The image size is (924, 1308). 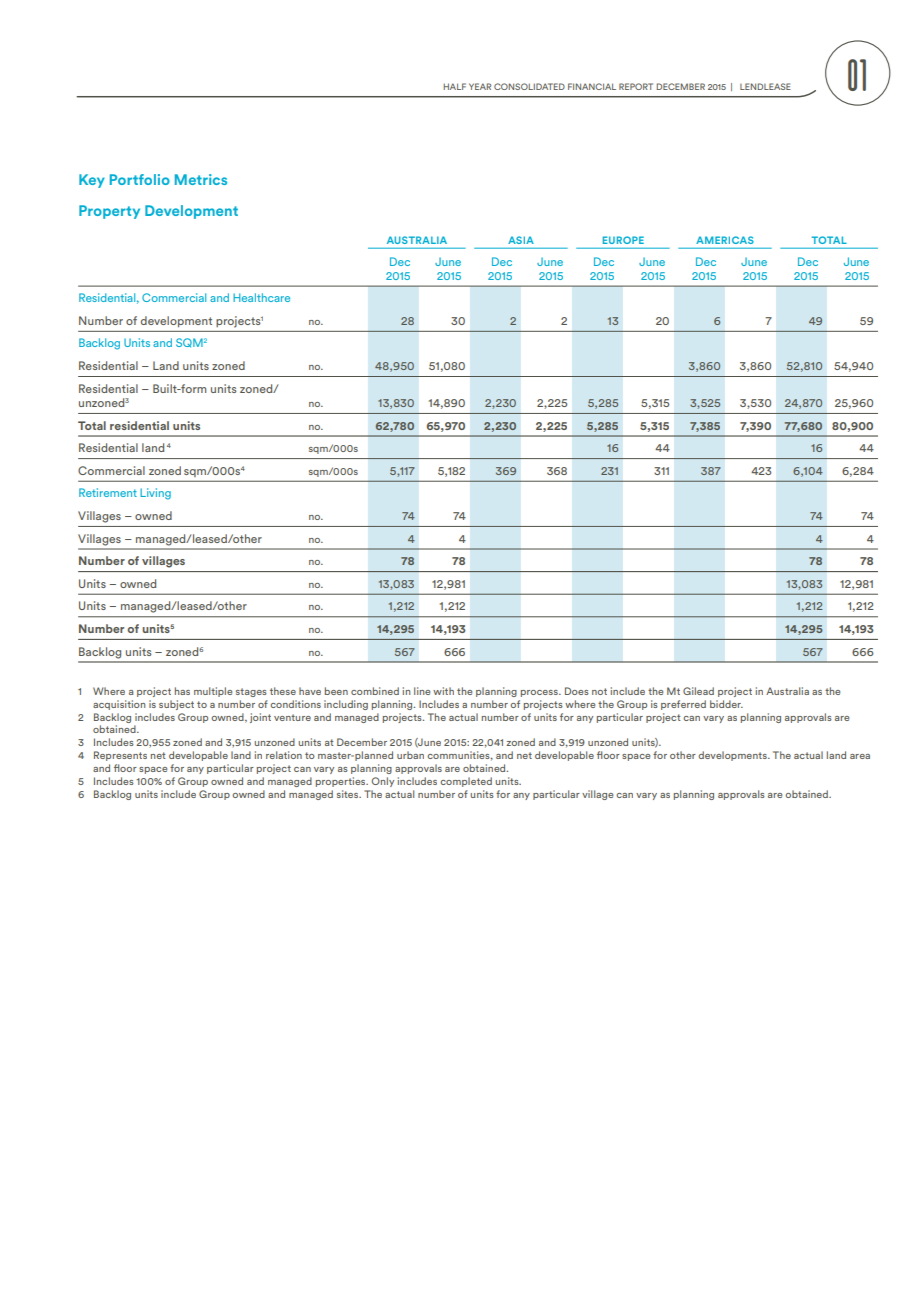 What do you see at coordinates (120, 756) in the image?
I see `Represents` at bounding box center [120, 756].
